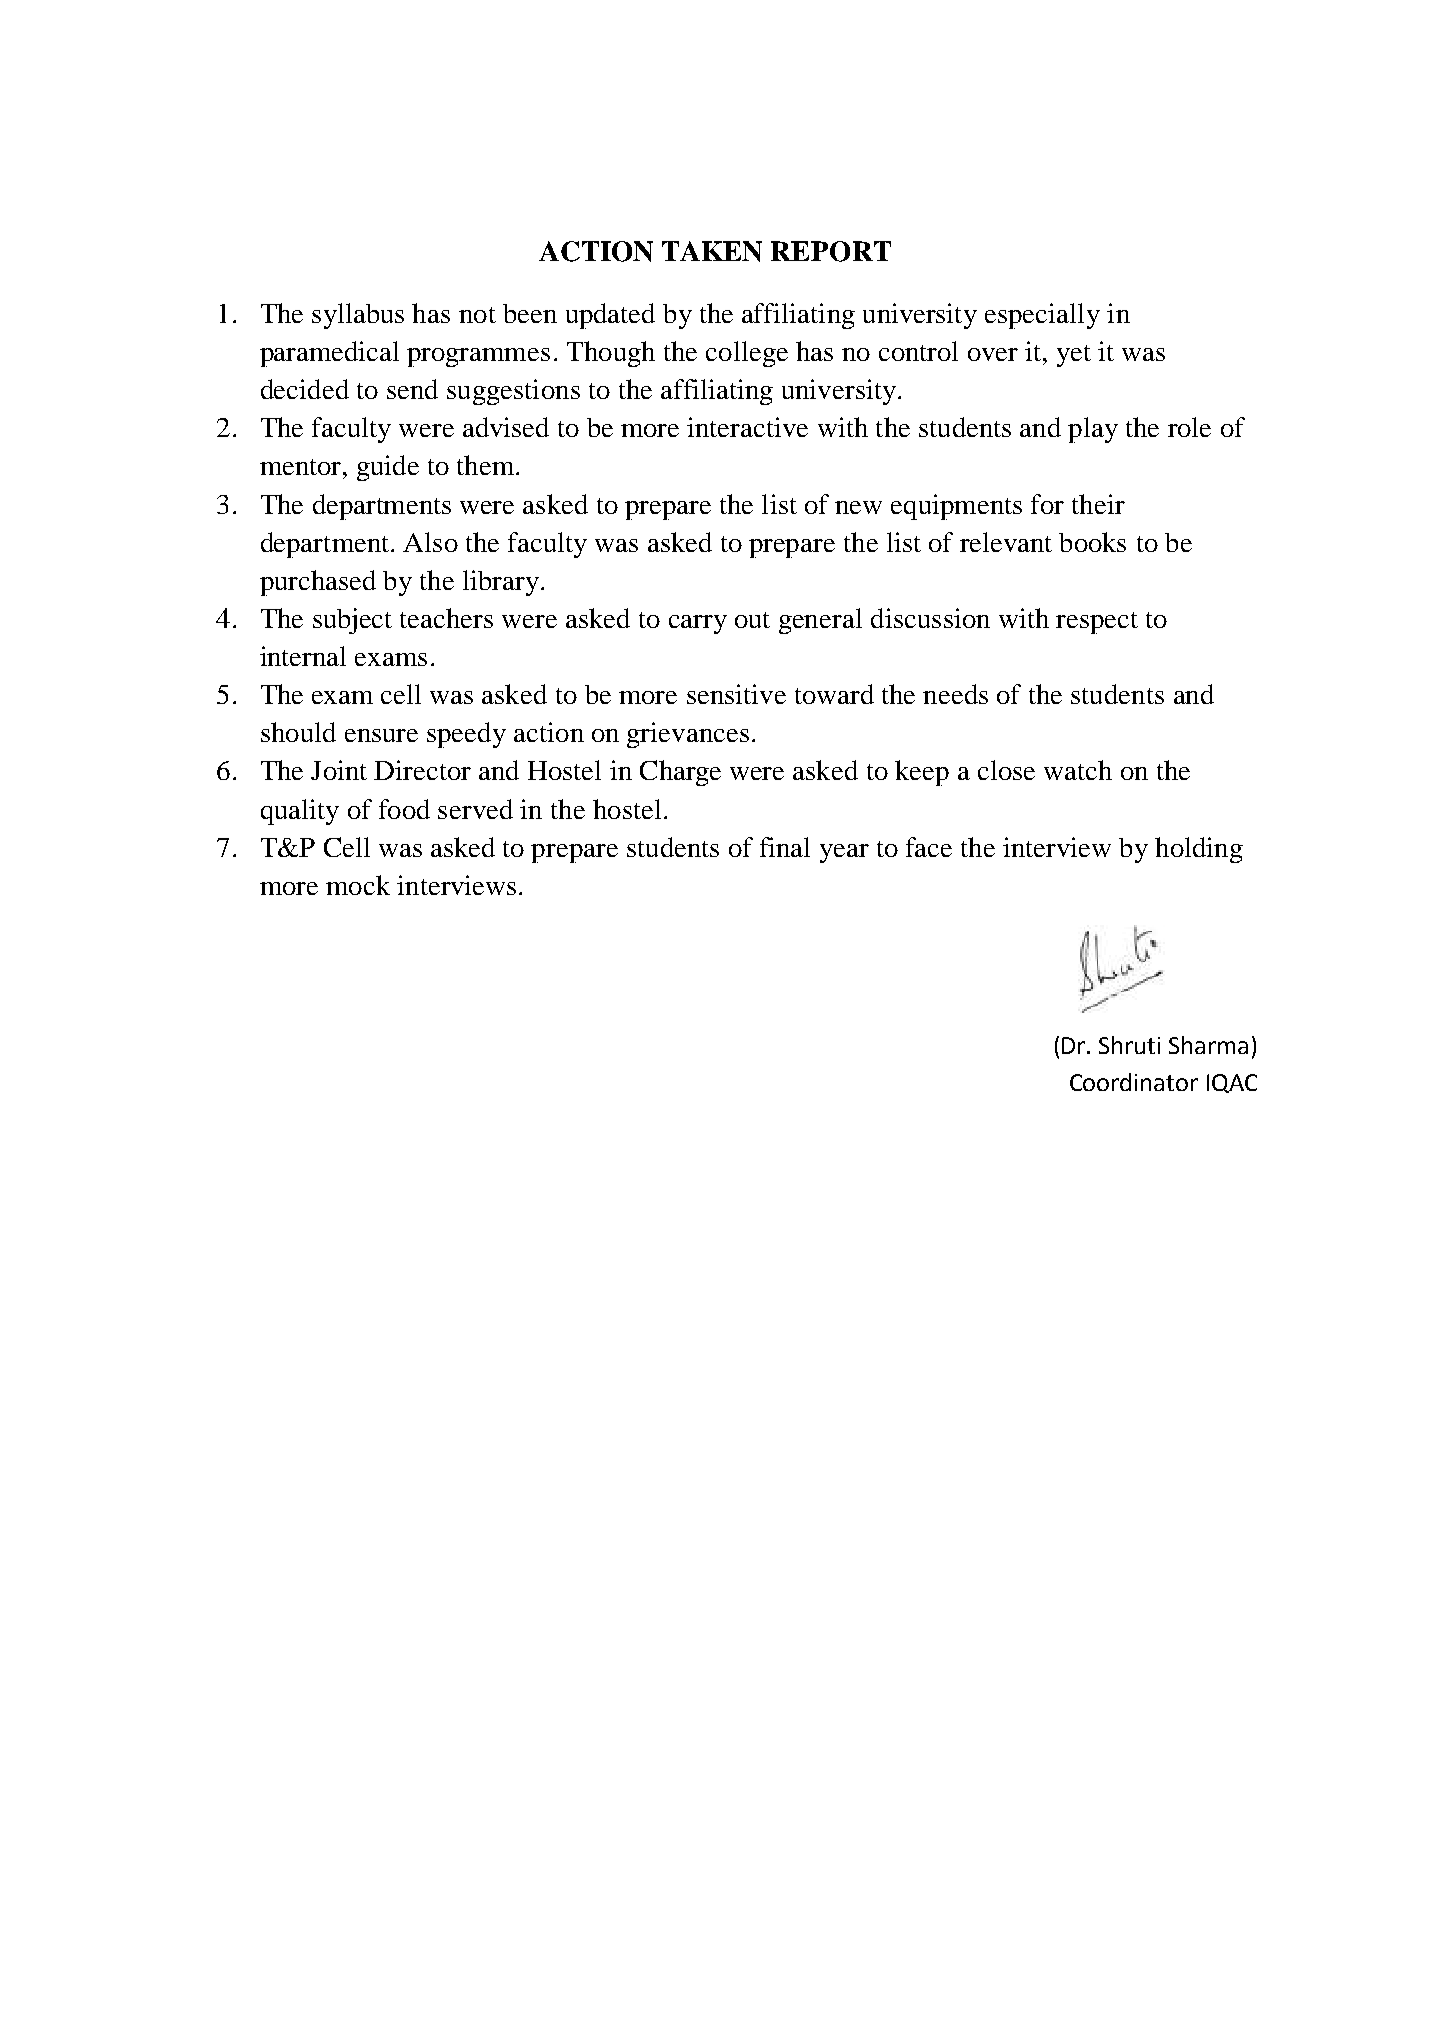 This page has width=1431, height=2024. I want to click on especially, so click(1042, 316).
